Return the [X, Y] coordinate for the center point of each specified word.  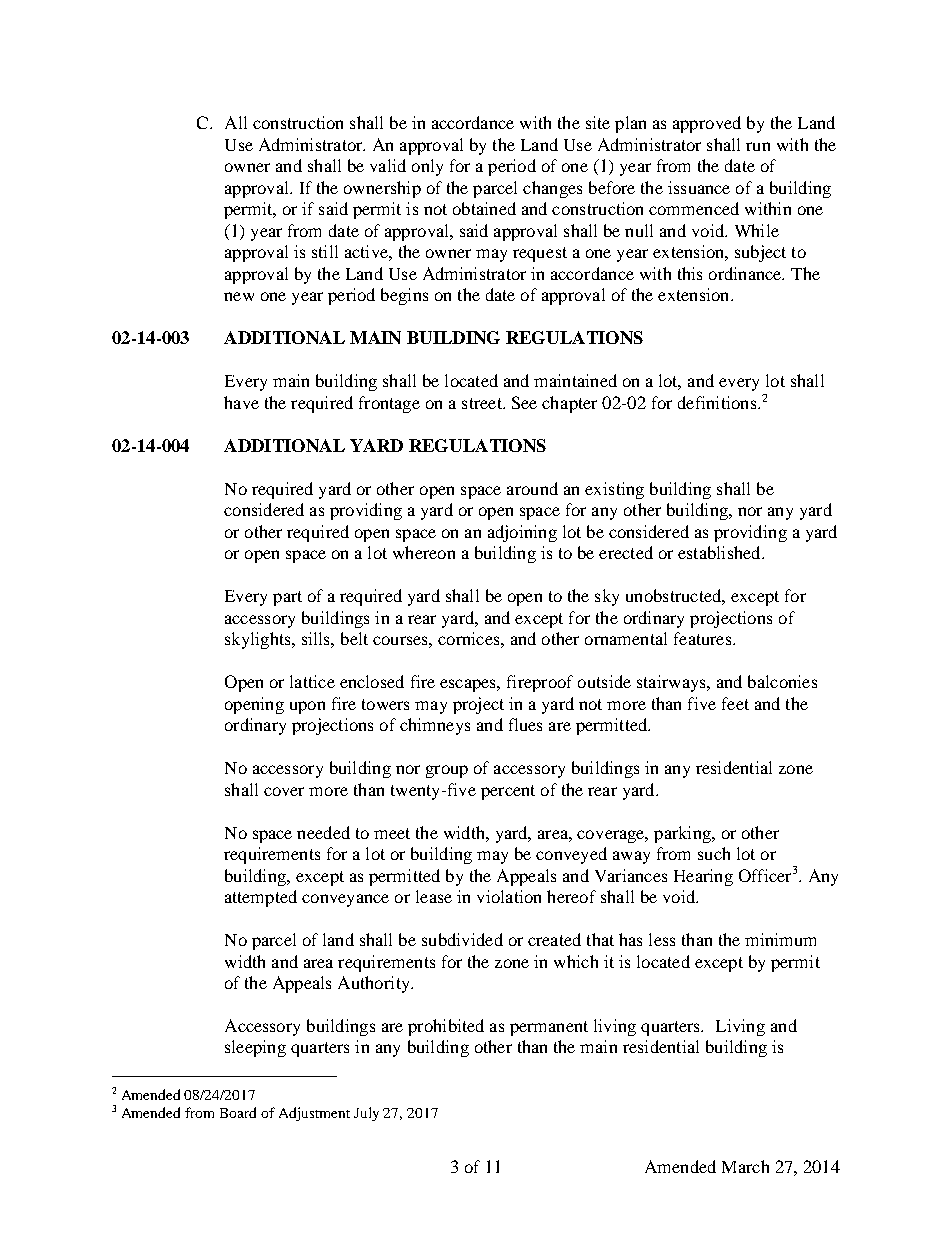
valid [388, 165]
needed [323, 832]
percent [508, 792]
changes [552, 189]
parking [683, 834]
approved [707, 124]
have [241, 402]
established [720, 552]
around [532, 488]
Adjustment [314, 1114]
